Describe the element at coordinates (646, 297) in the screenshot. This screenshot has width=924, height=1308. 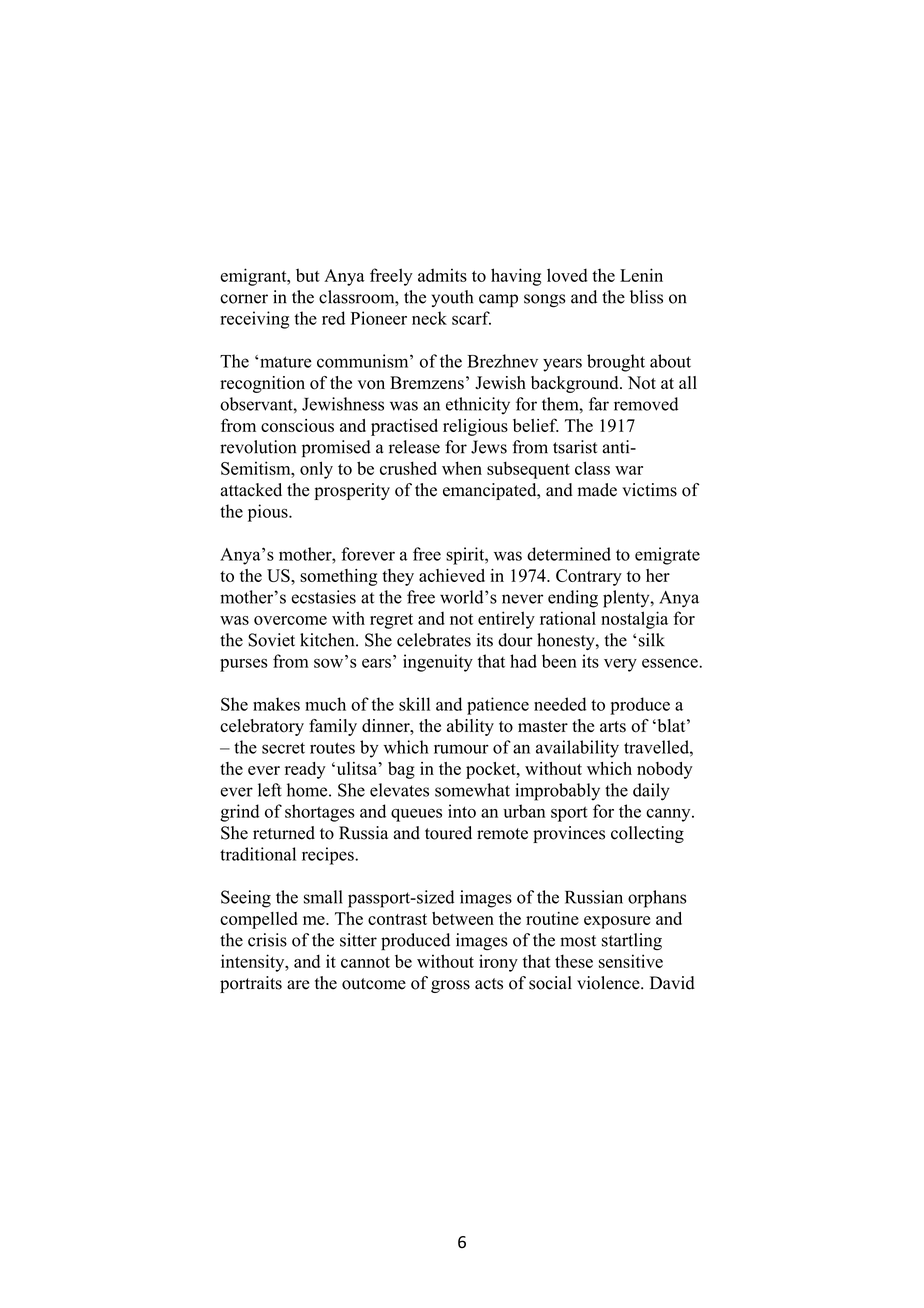
I see `bliss` at that location.
